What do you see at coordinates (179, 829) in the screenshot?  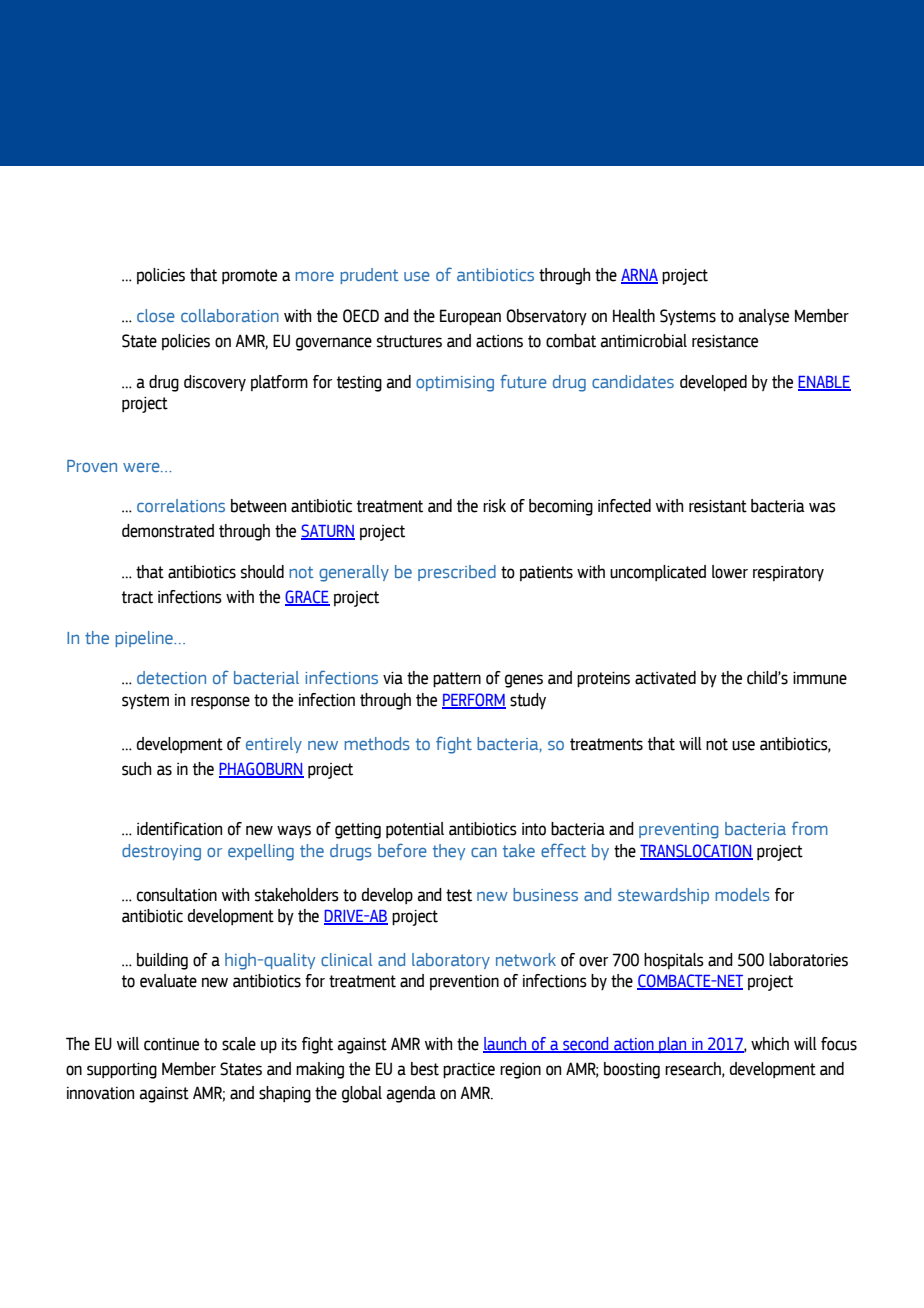 I see `identification` at bounding box center [179, 829].
